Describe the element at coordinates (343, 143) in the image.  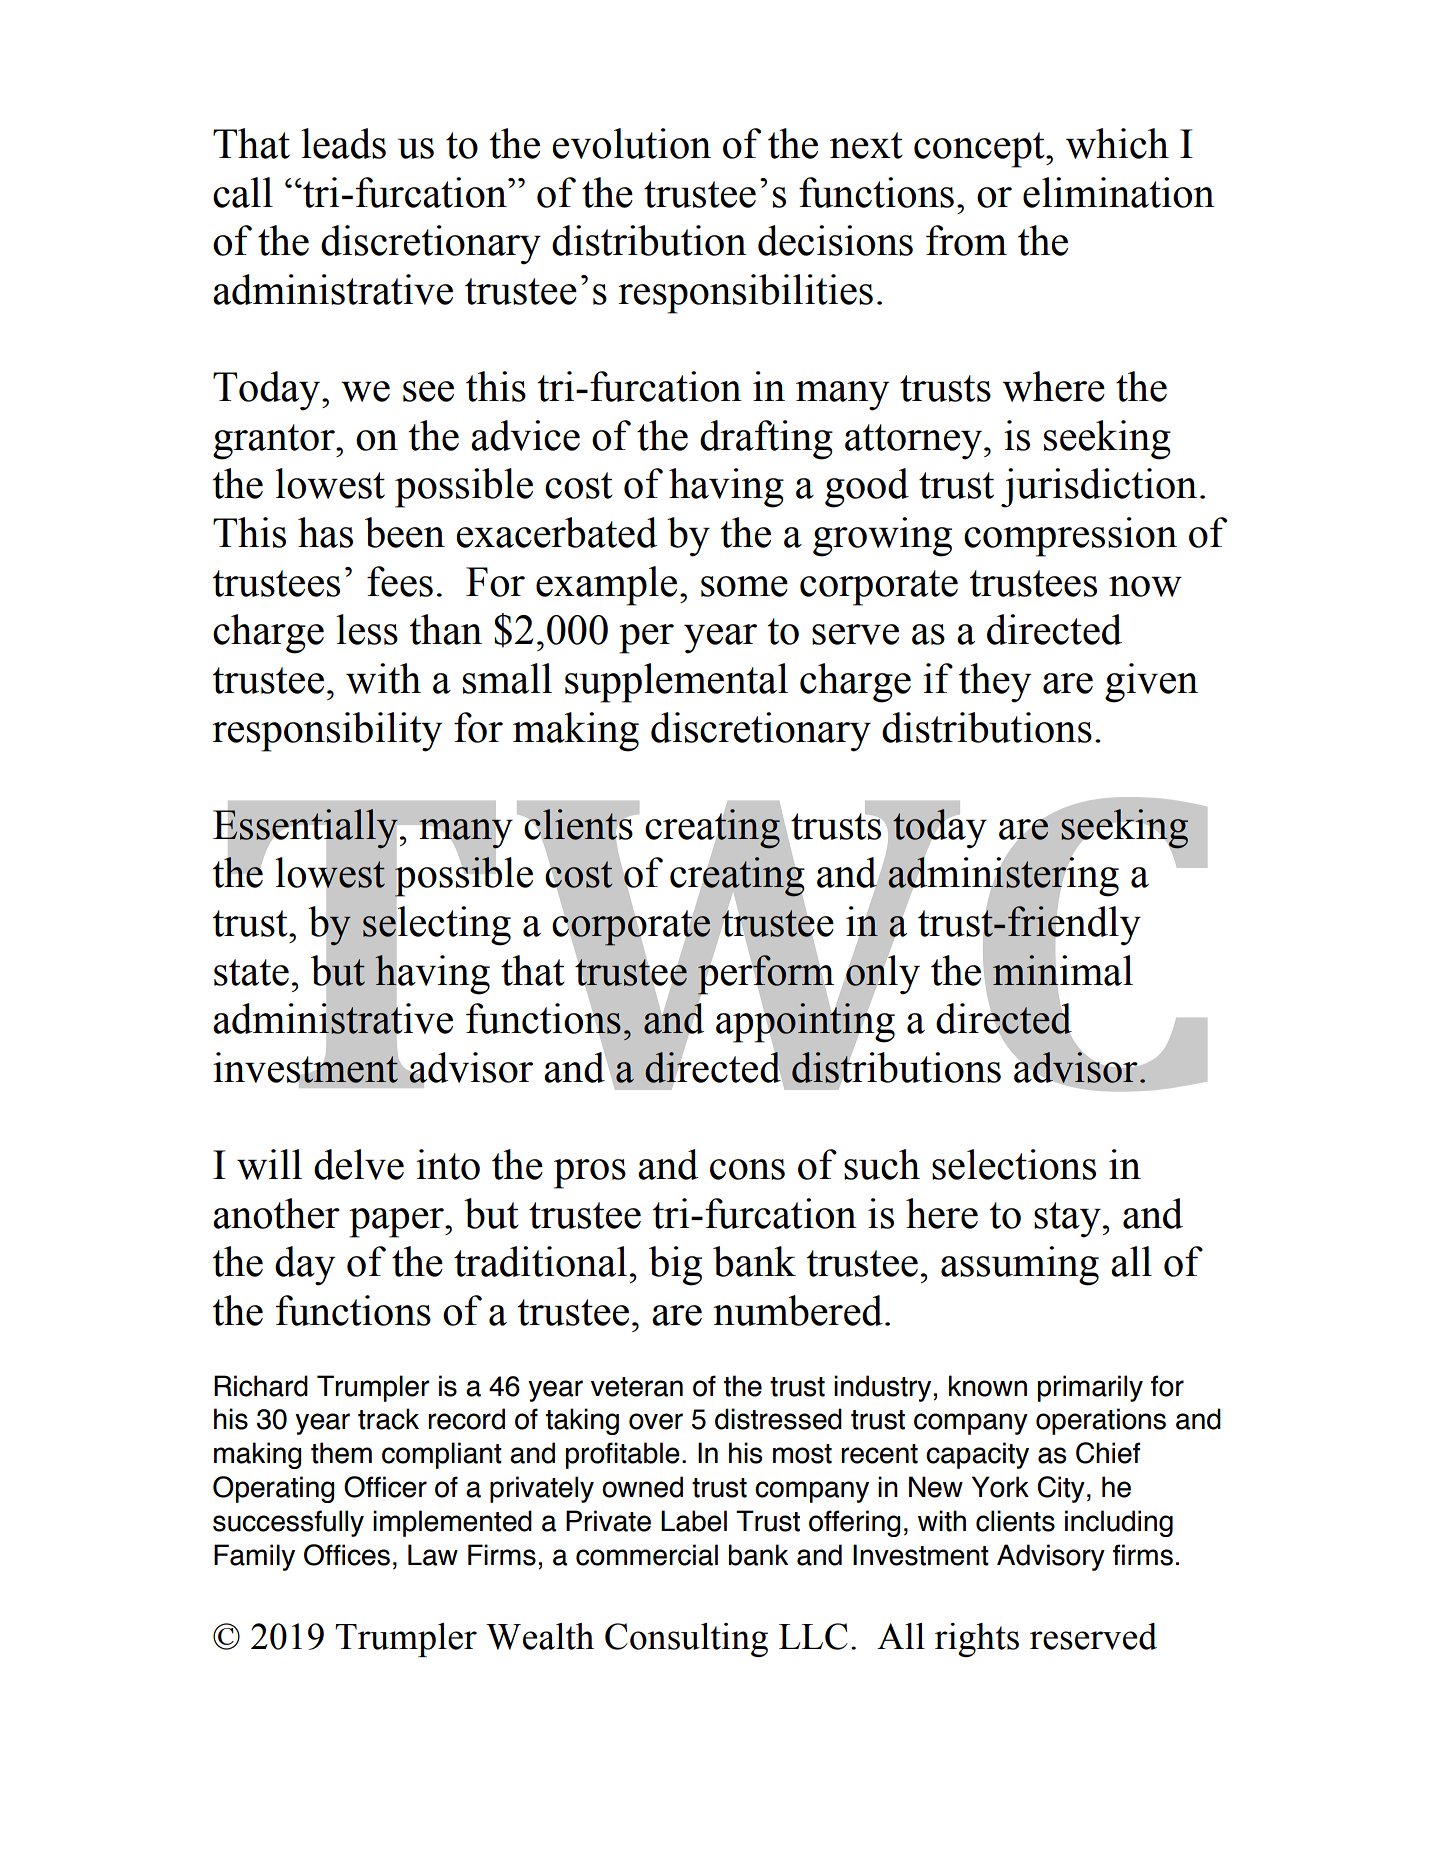
I see `leads` at that location.
